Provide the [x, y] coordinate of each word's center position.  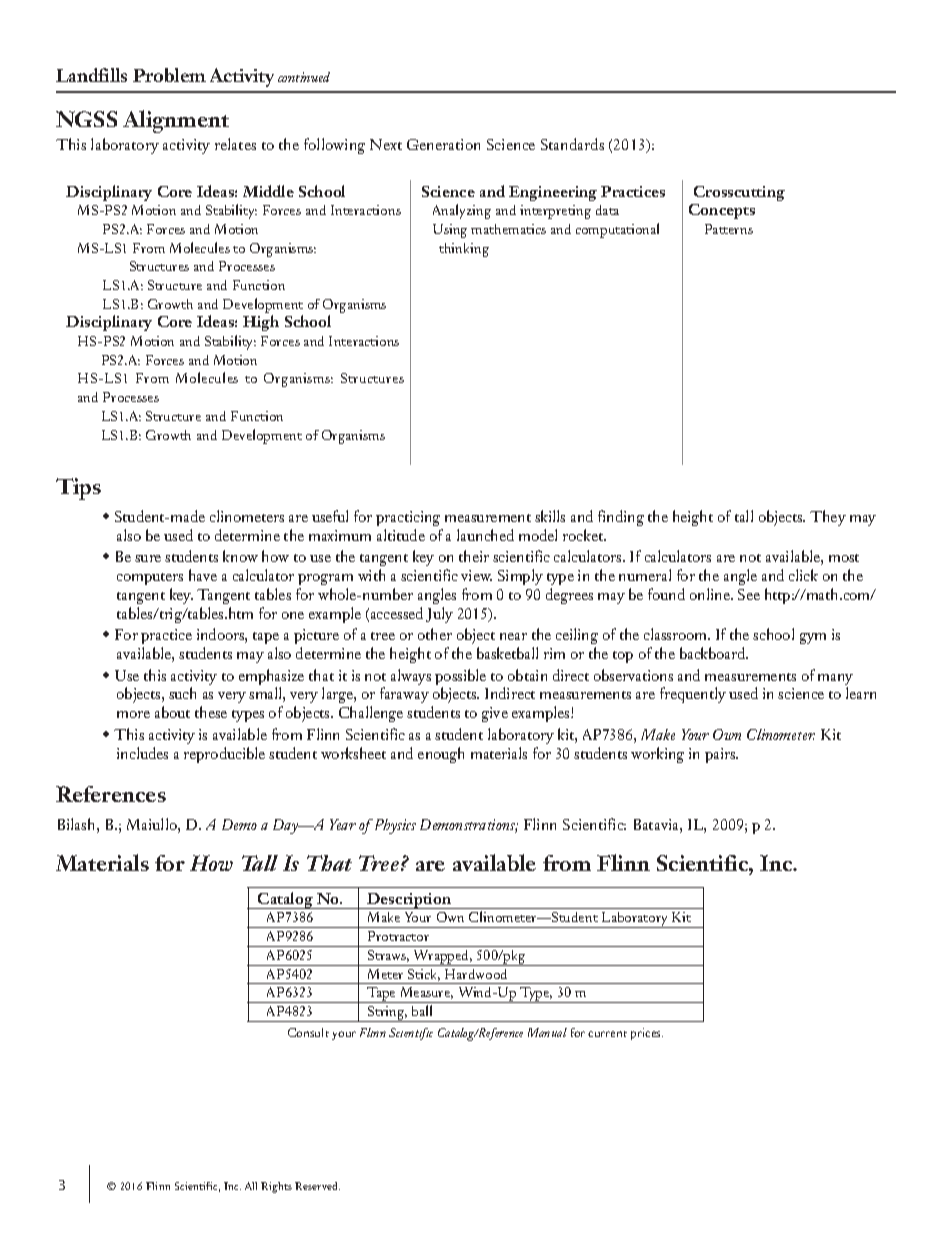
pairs [721, 755]
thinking [464, 250]
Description [409, 901]
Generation [443, 144]
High [261, 323]
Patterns [729, 229]
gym [813, 638]
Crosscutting [739, 193]
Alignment [176, 121]
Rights [276, 1187]
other [435, 634]
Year [343, 824]
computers [150, 579]
